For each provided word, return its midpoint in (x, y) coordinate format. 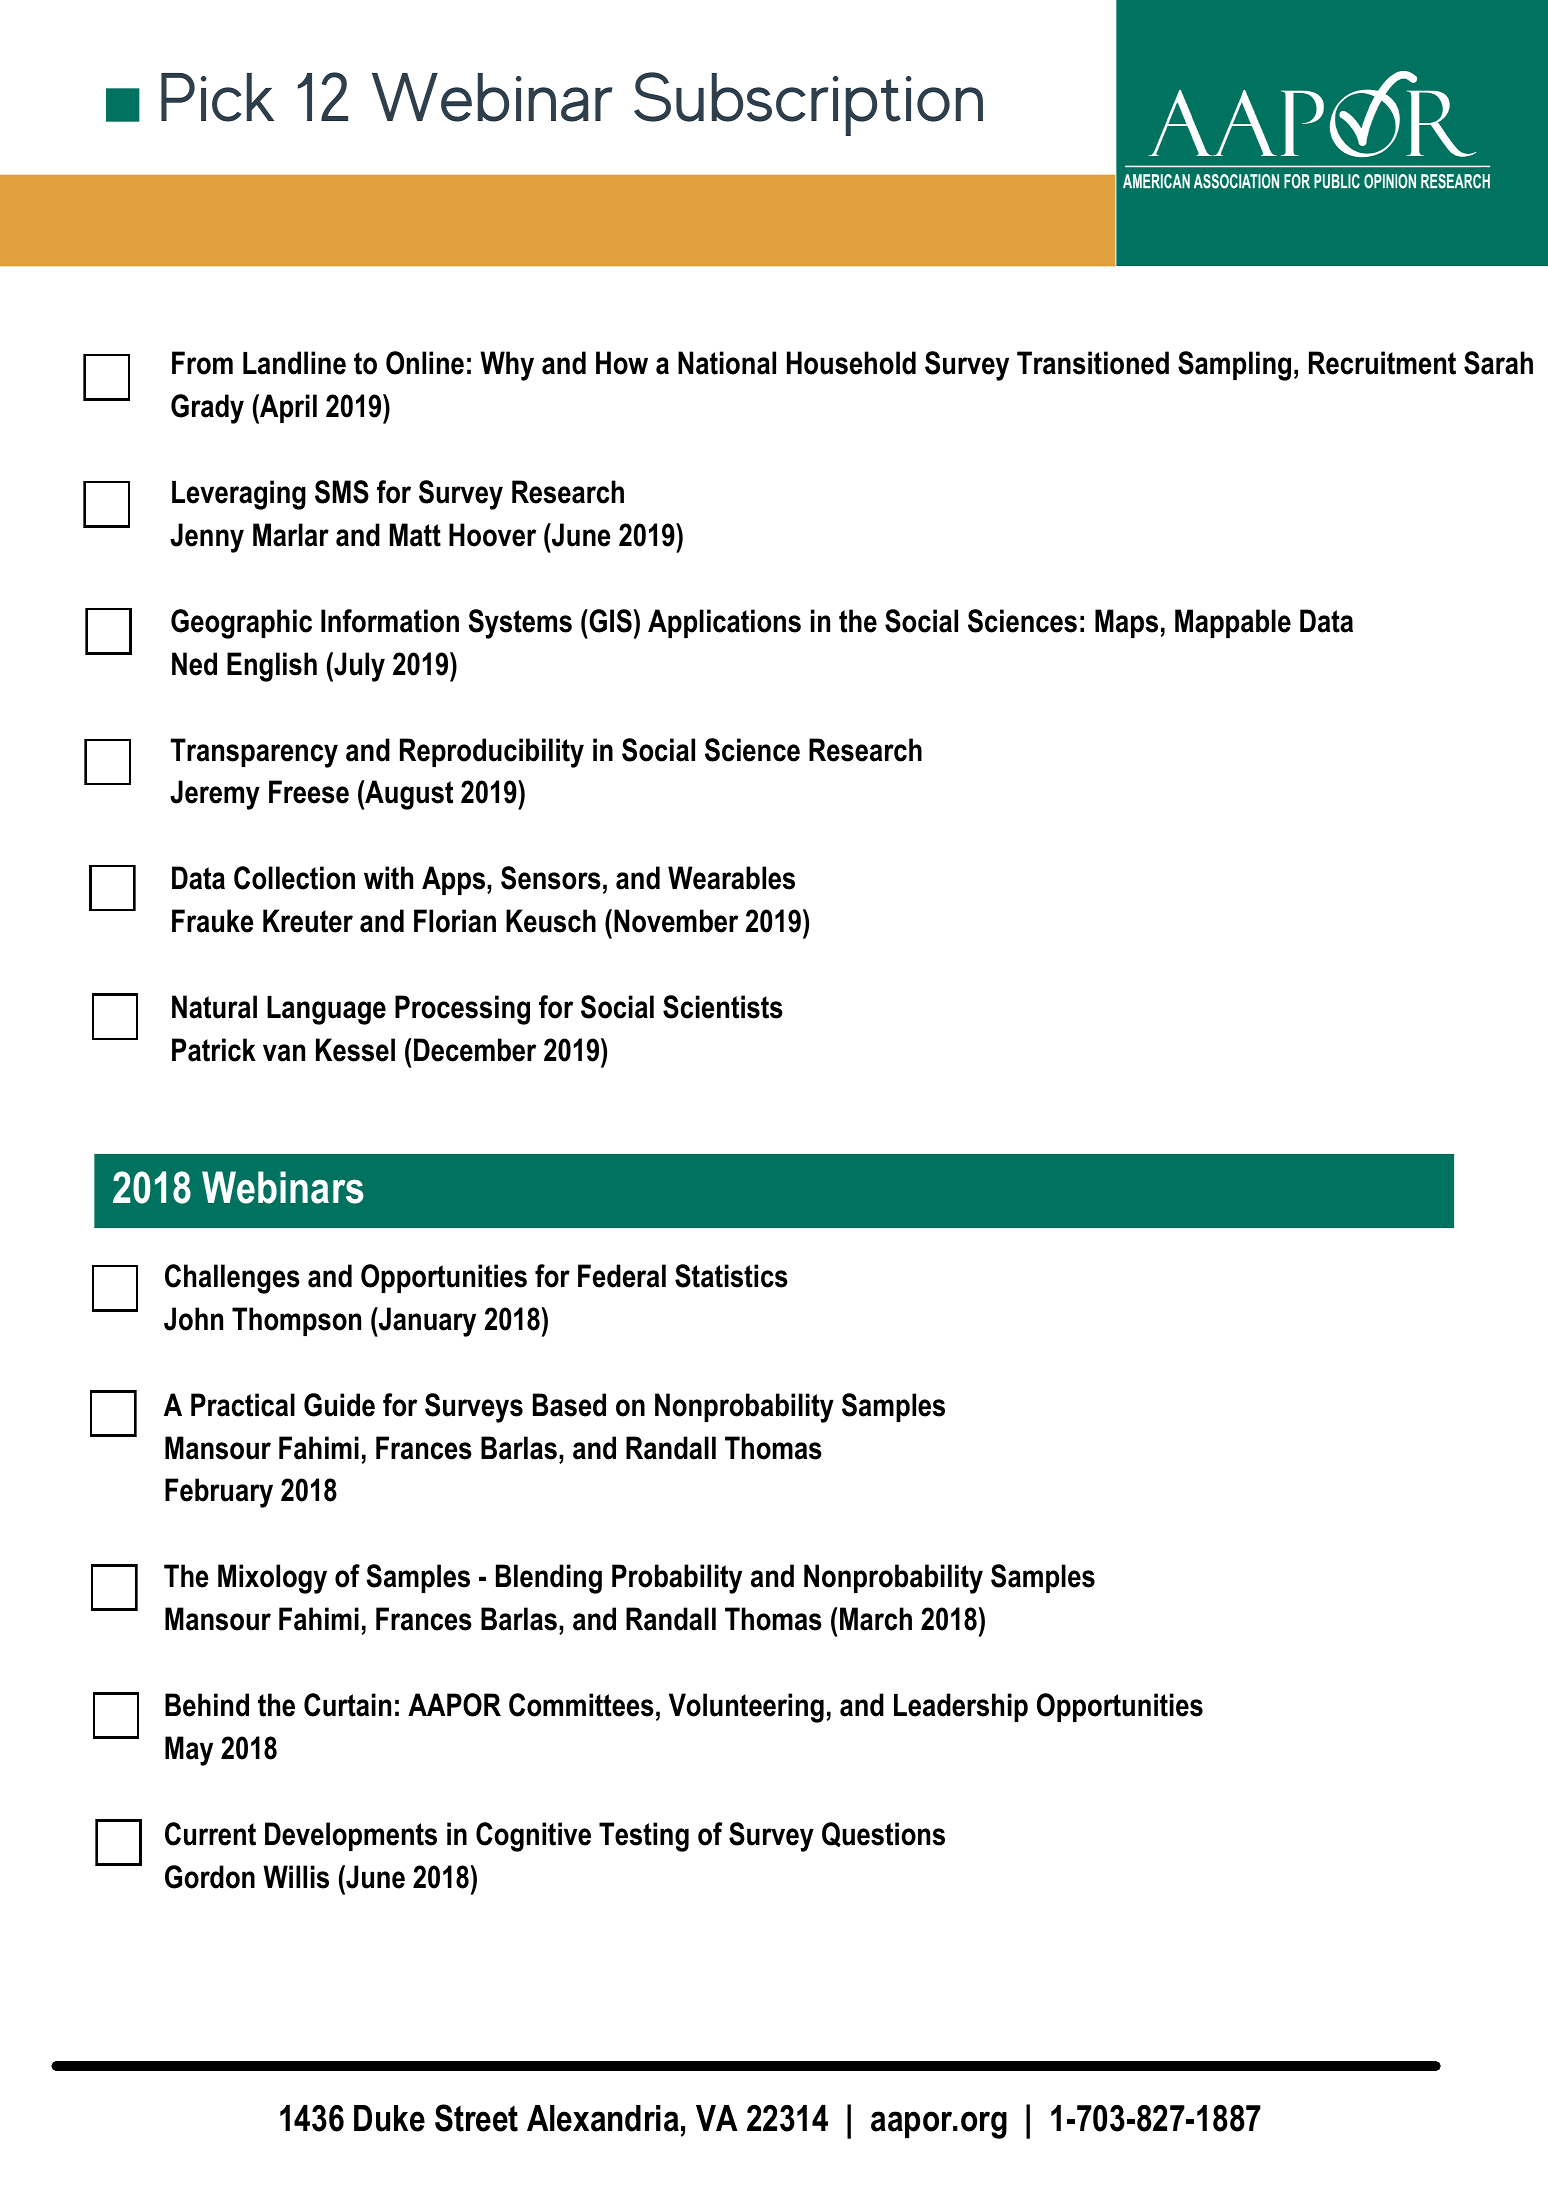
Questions (883, 1834)
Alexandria (603, 2118)
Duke (389, 2118)
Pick (217, 97)
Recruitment (1382, 363)
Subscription (808, 104)
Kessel (355, 1050)
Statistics (731, 1276)
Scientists (723, 1007)
